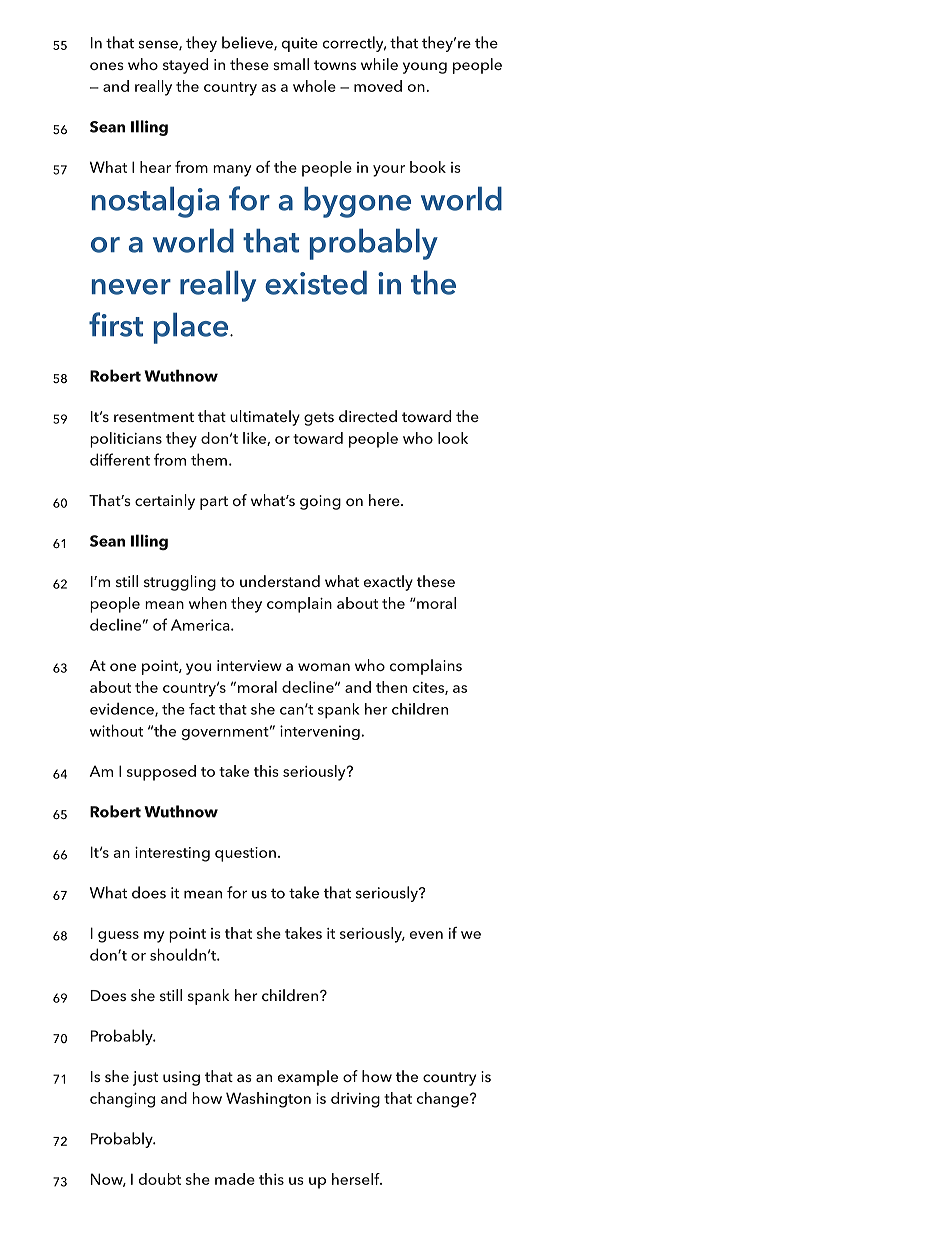 This screenshot has height=1233, width=952. Describe the element at coordinates (425, 68) in the screenshot. I see `young` at that location.
